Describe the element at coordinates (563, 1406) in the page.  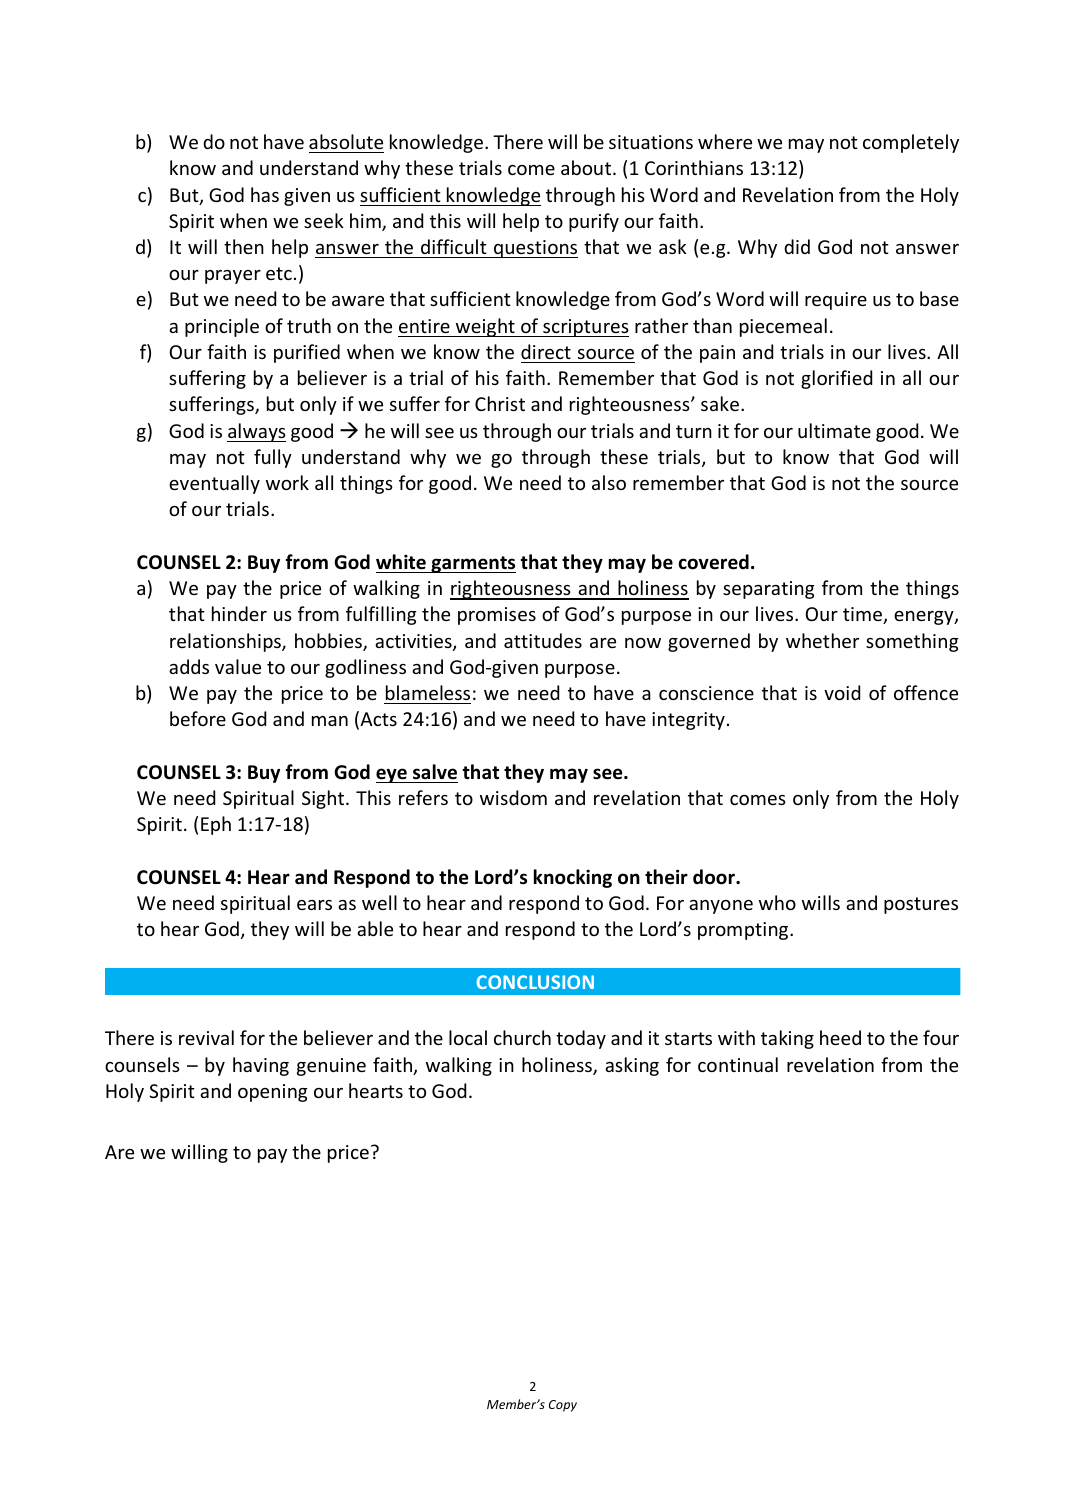
I see `Copy` at that location.
